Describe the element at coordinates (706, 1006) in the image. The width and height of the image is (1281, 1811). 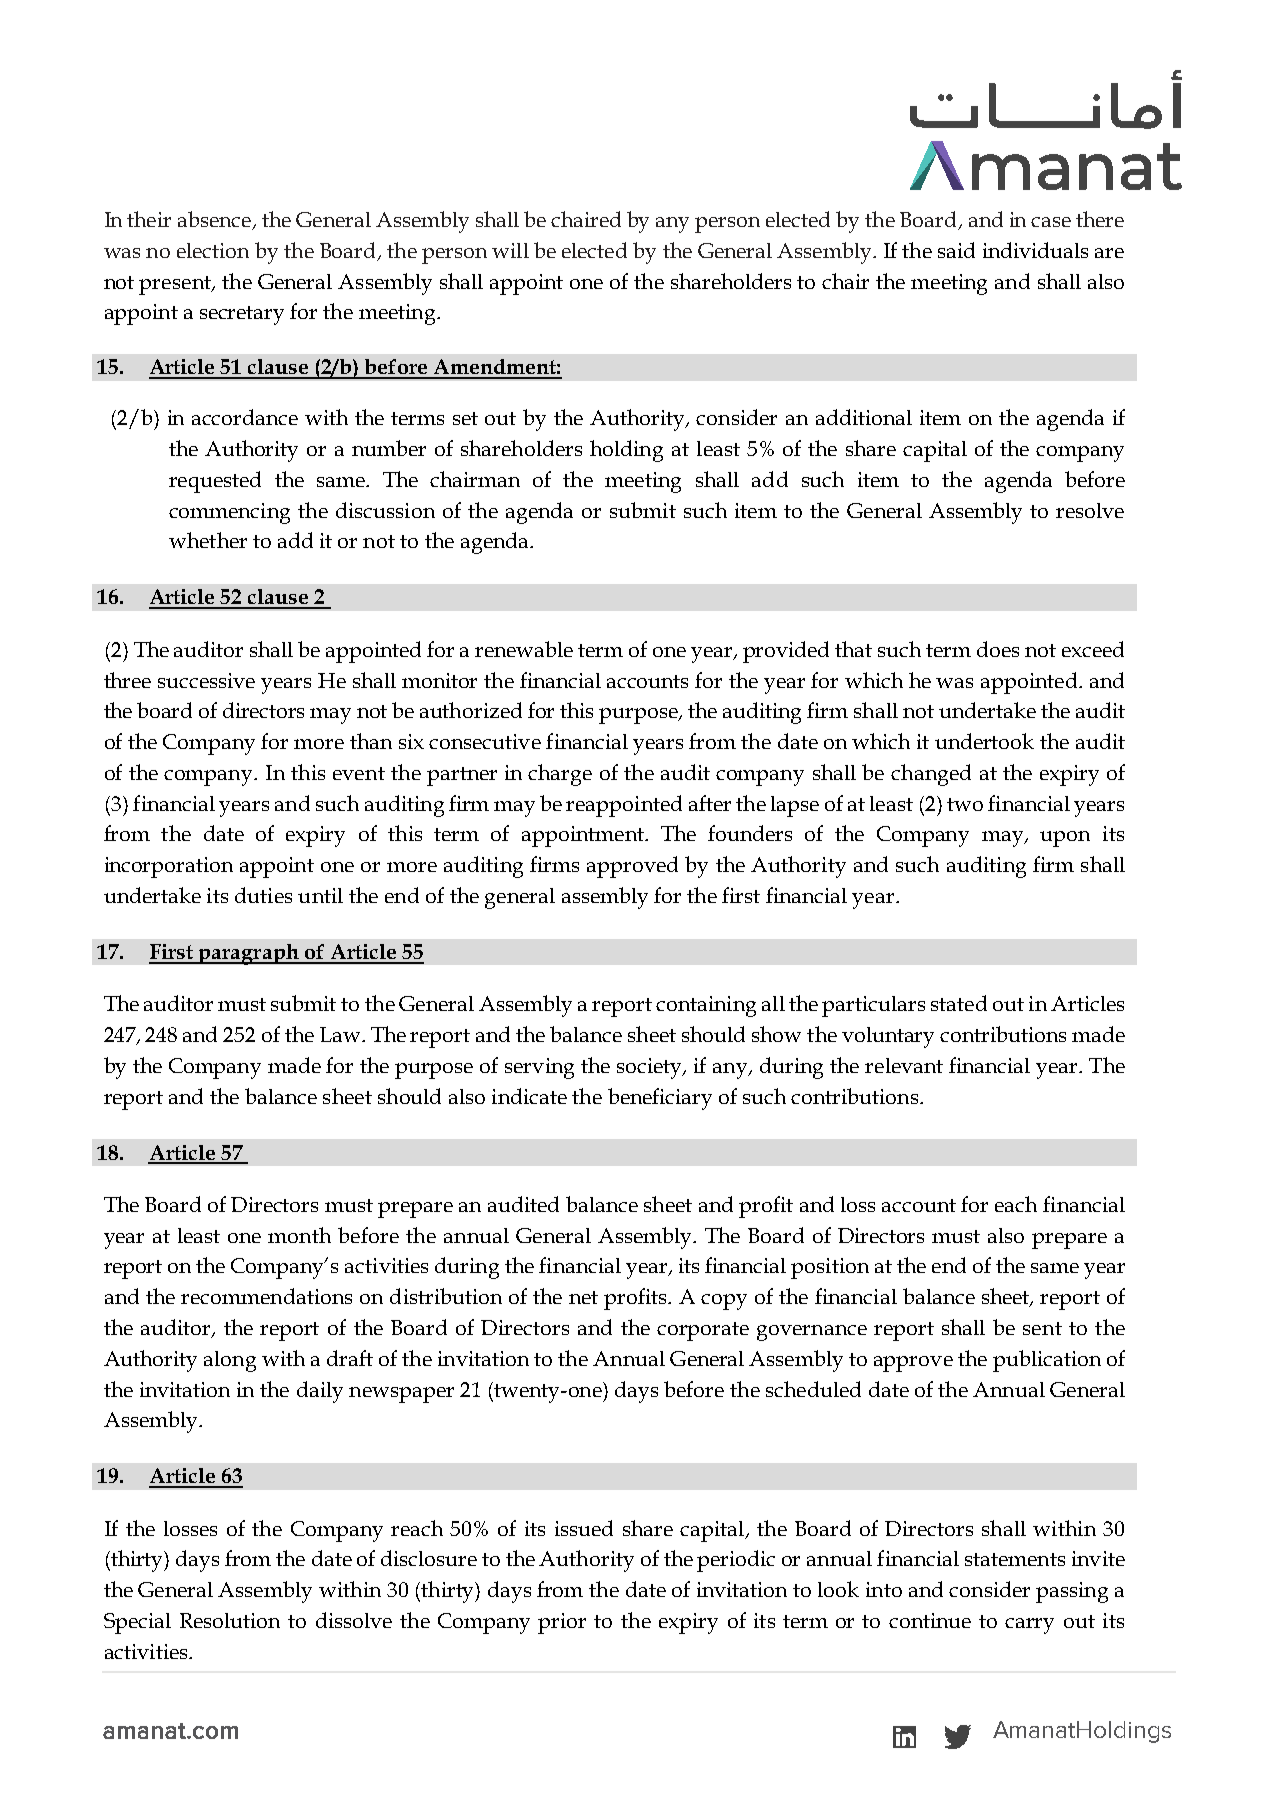
I see `containing` at that location.
